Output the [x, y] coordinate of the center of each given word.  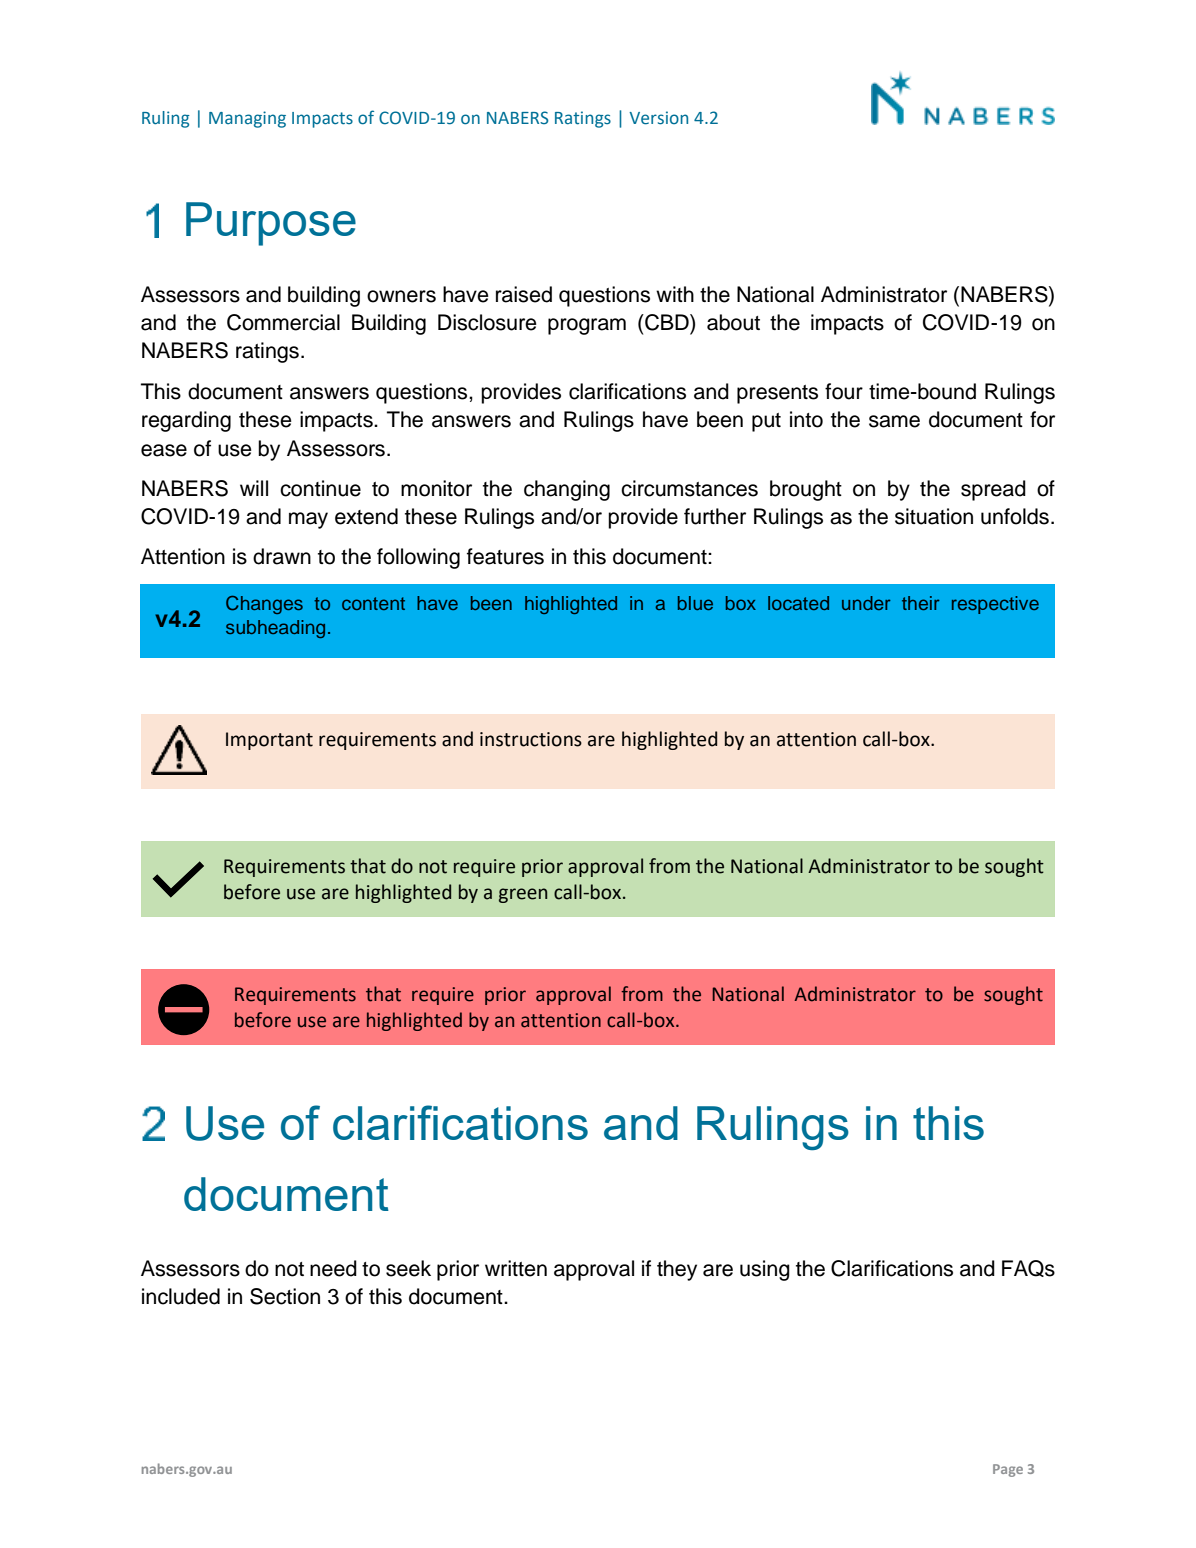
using [765, 1270]
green [523, 895]
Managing [247, 119]
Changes [264, 605]
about [733, 322]
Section [285, 1296]
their [921, 603]
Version [658, 118]
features [505, 556]
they [677, 1270]
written [516, 1268]
